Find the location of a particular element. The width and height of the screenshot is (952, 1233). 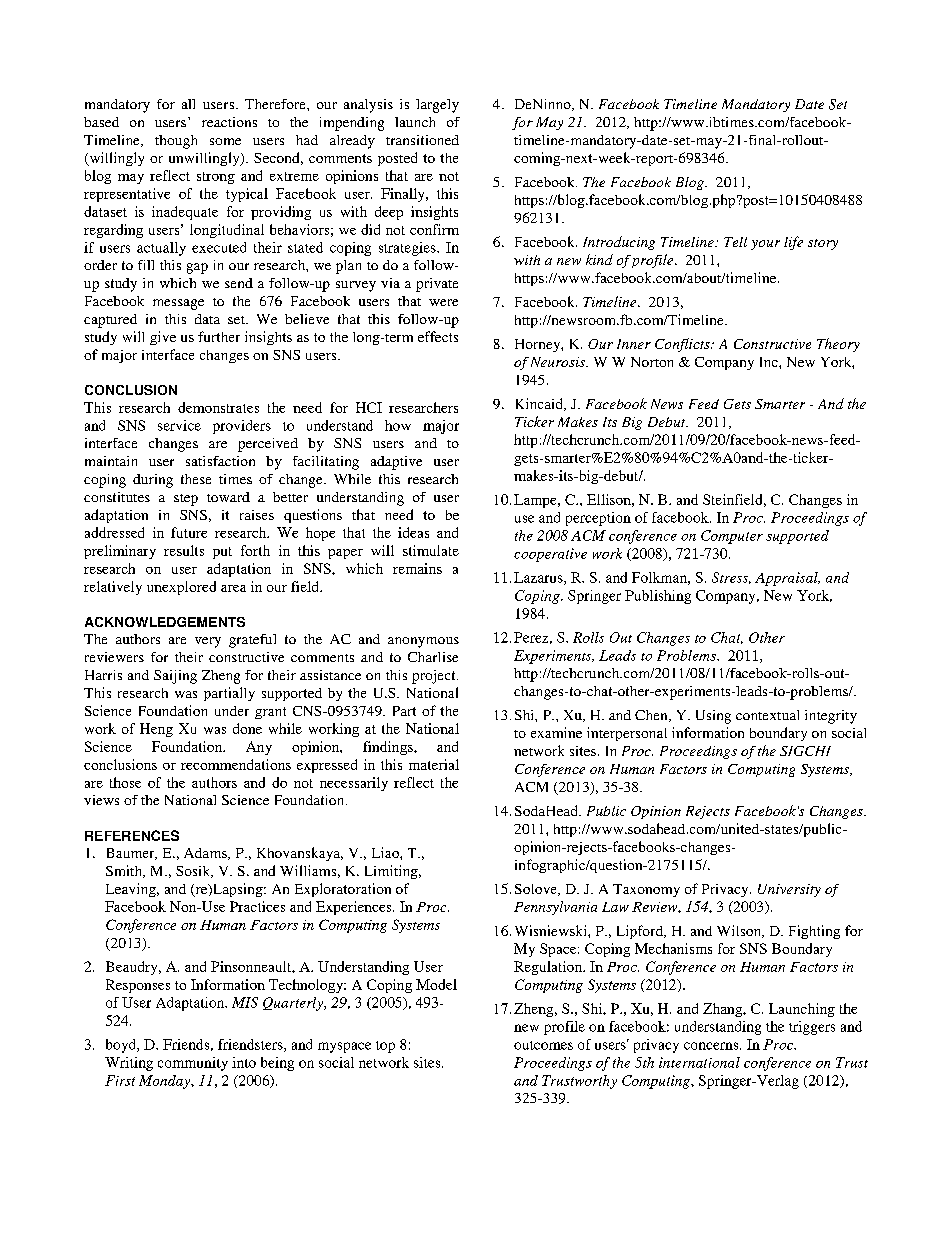

were is located at coordinates (443, 302).
